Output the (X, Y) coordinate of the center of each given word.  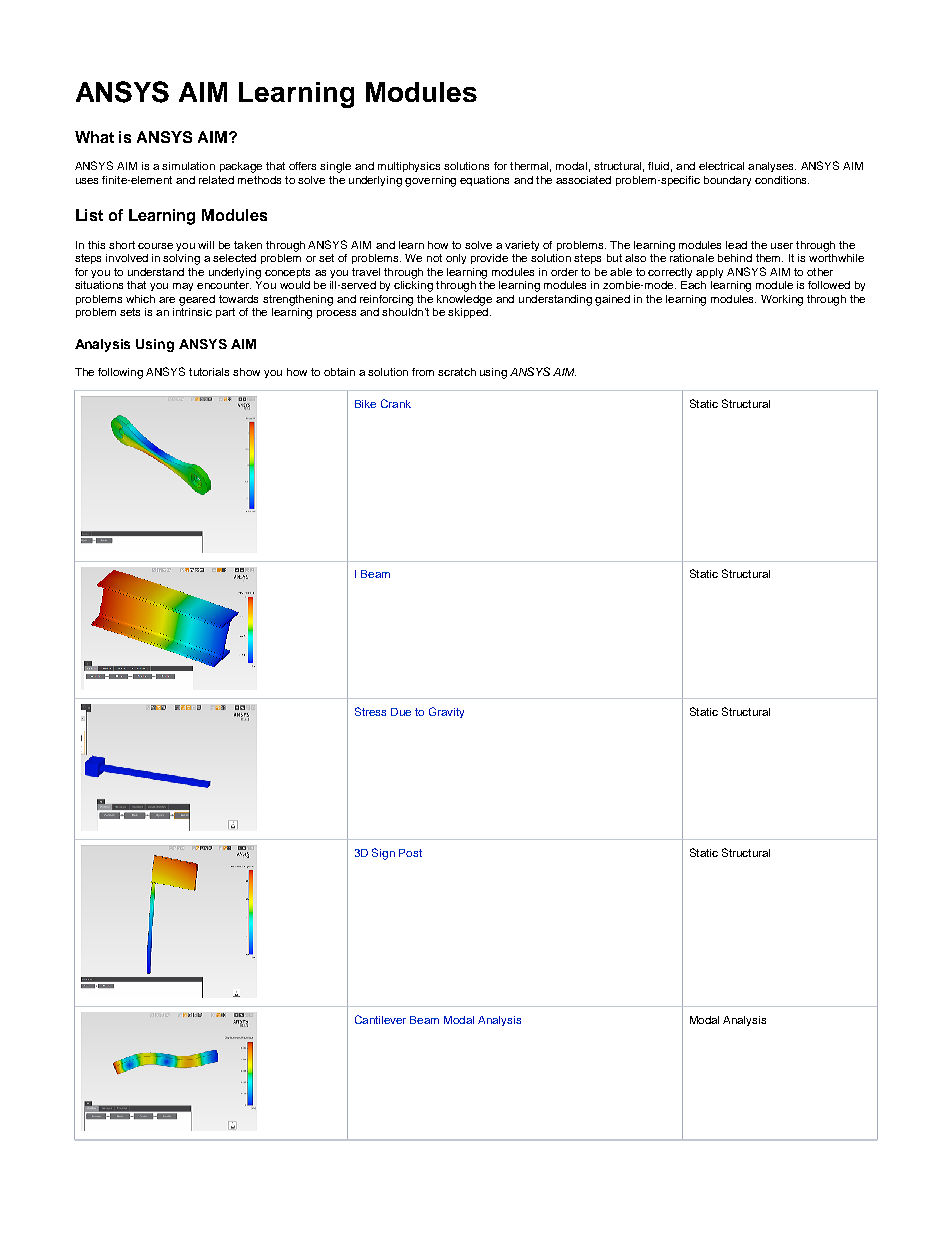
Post (410, 853)
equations (484, 181)
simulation (188, 166)
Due (401, 712)
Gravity (446, 712)
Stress (370, 711)
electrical (721, 166)
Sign (383, 854)
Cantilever (380, 1019)
